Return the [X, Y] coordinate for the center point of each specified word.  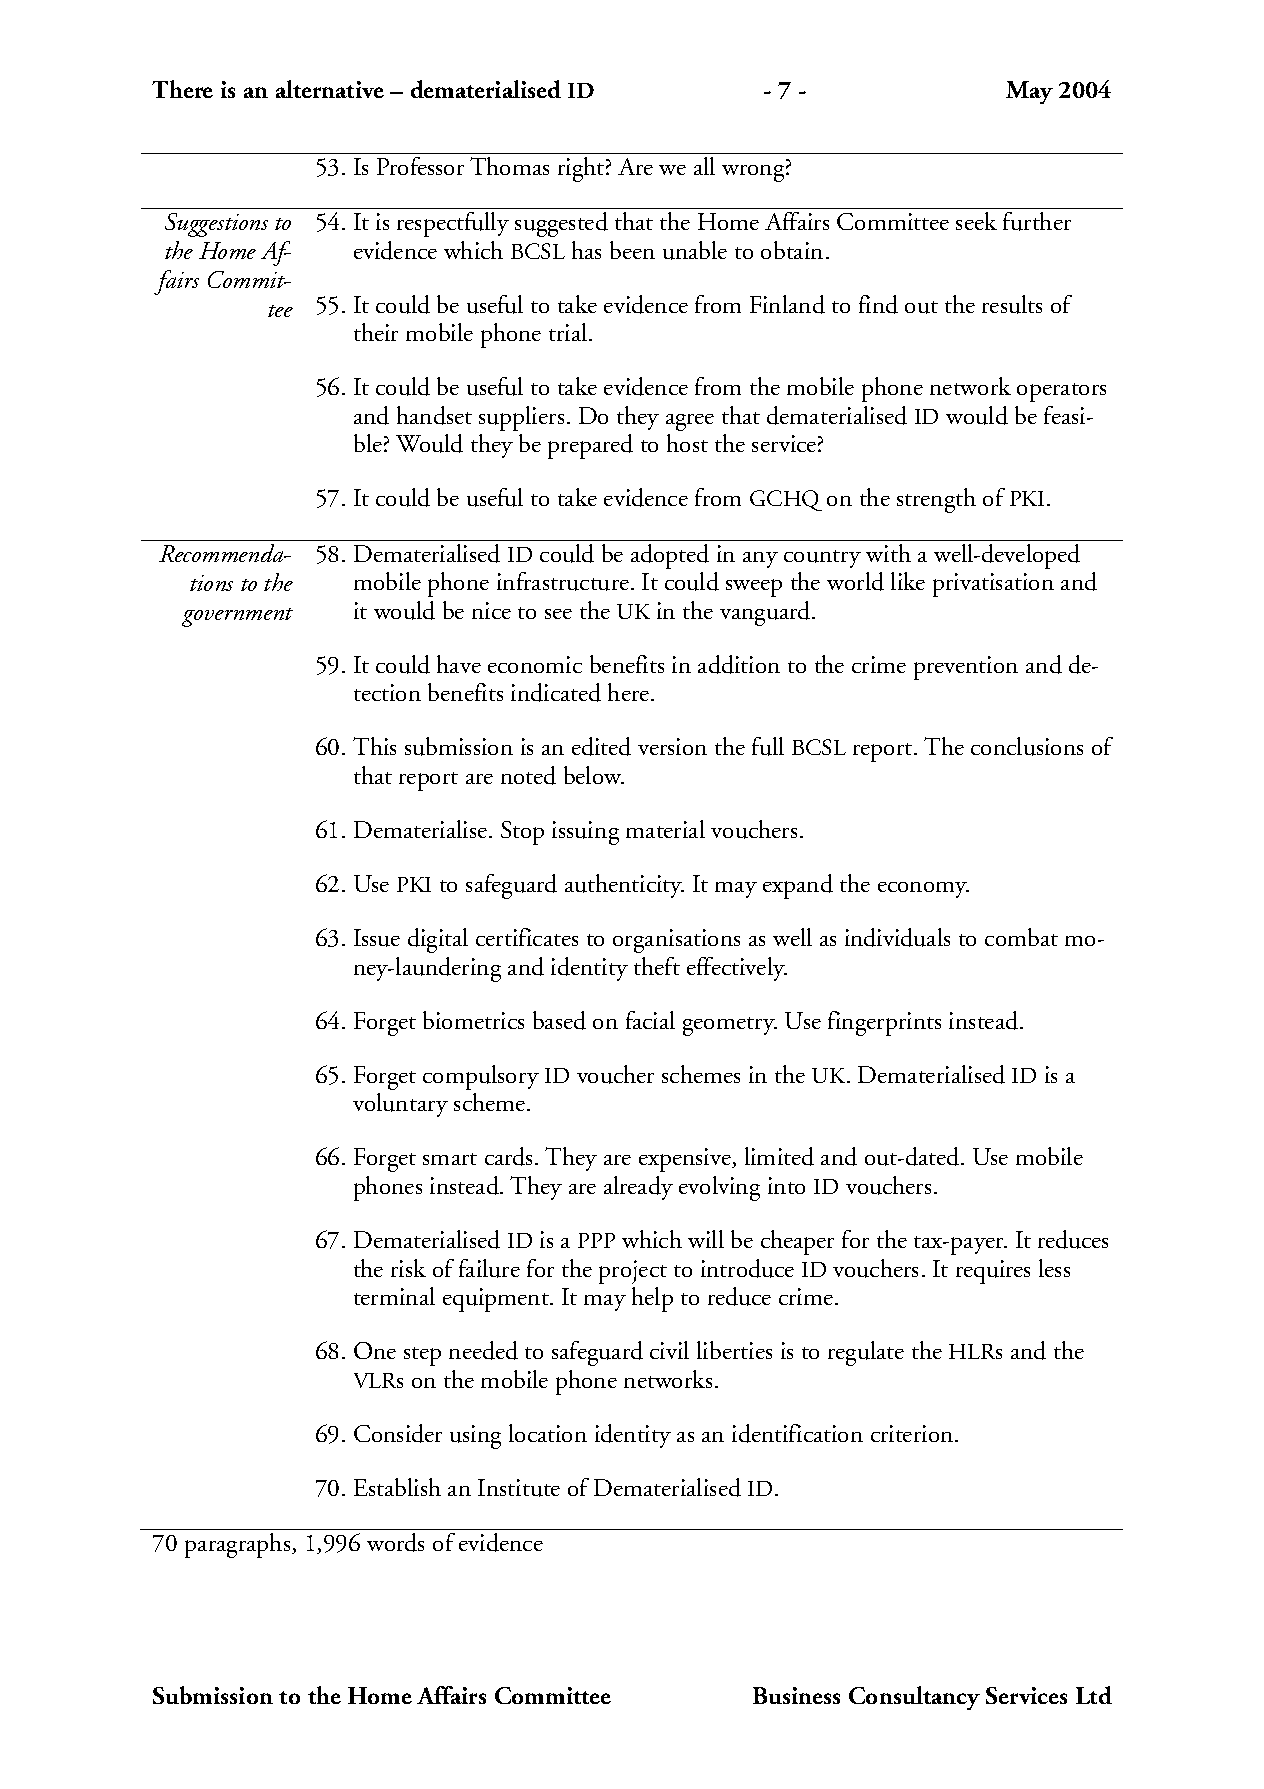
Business [796, 1695]
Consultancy [914, 1698]
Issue [377, 938]
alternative [330, 89]
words [395, 1542]
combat [1021, 937]
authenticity [624, 886]
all [704, 166]
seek [976, 221]
